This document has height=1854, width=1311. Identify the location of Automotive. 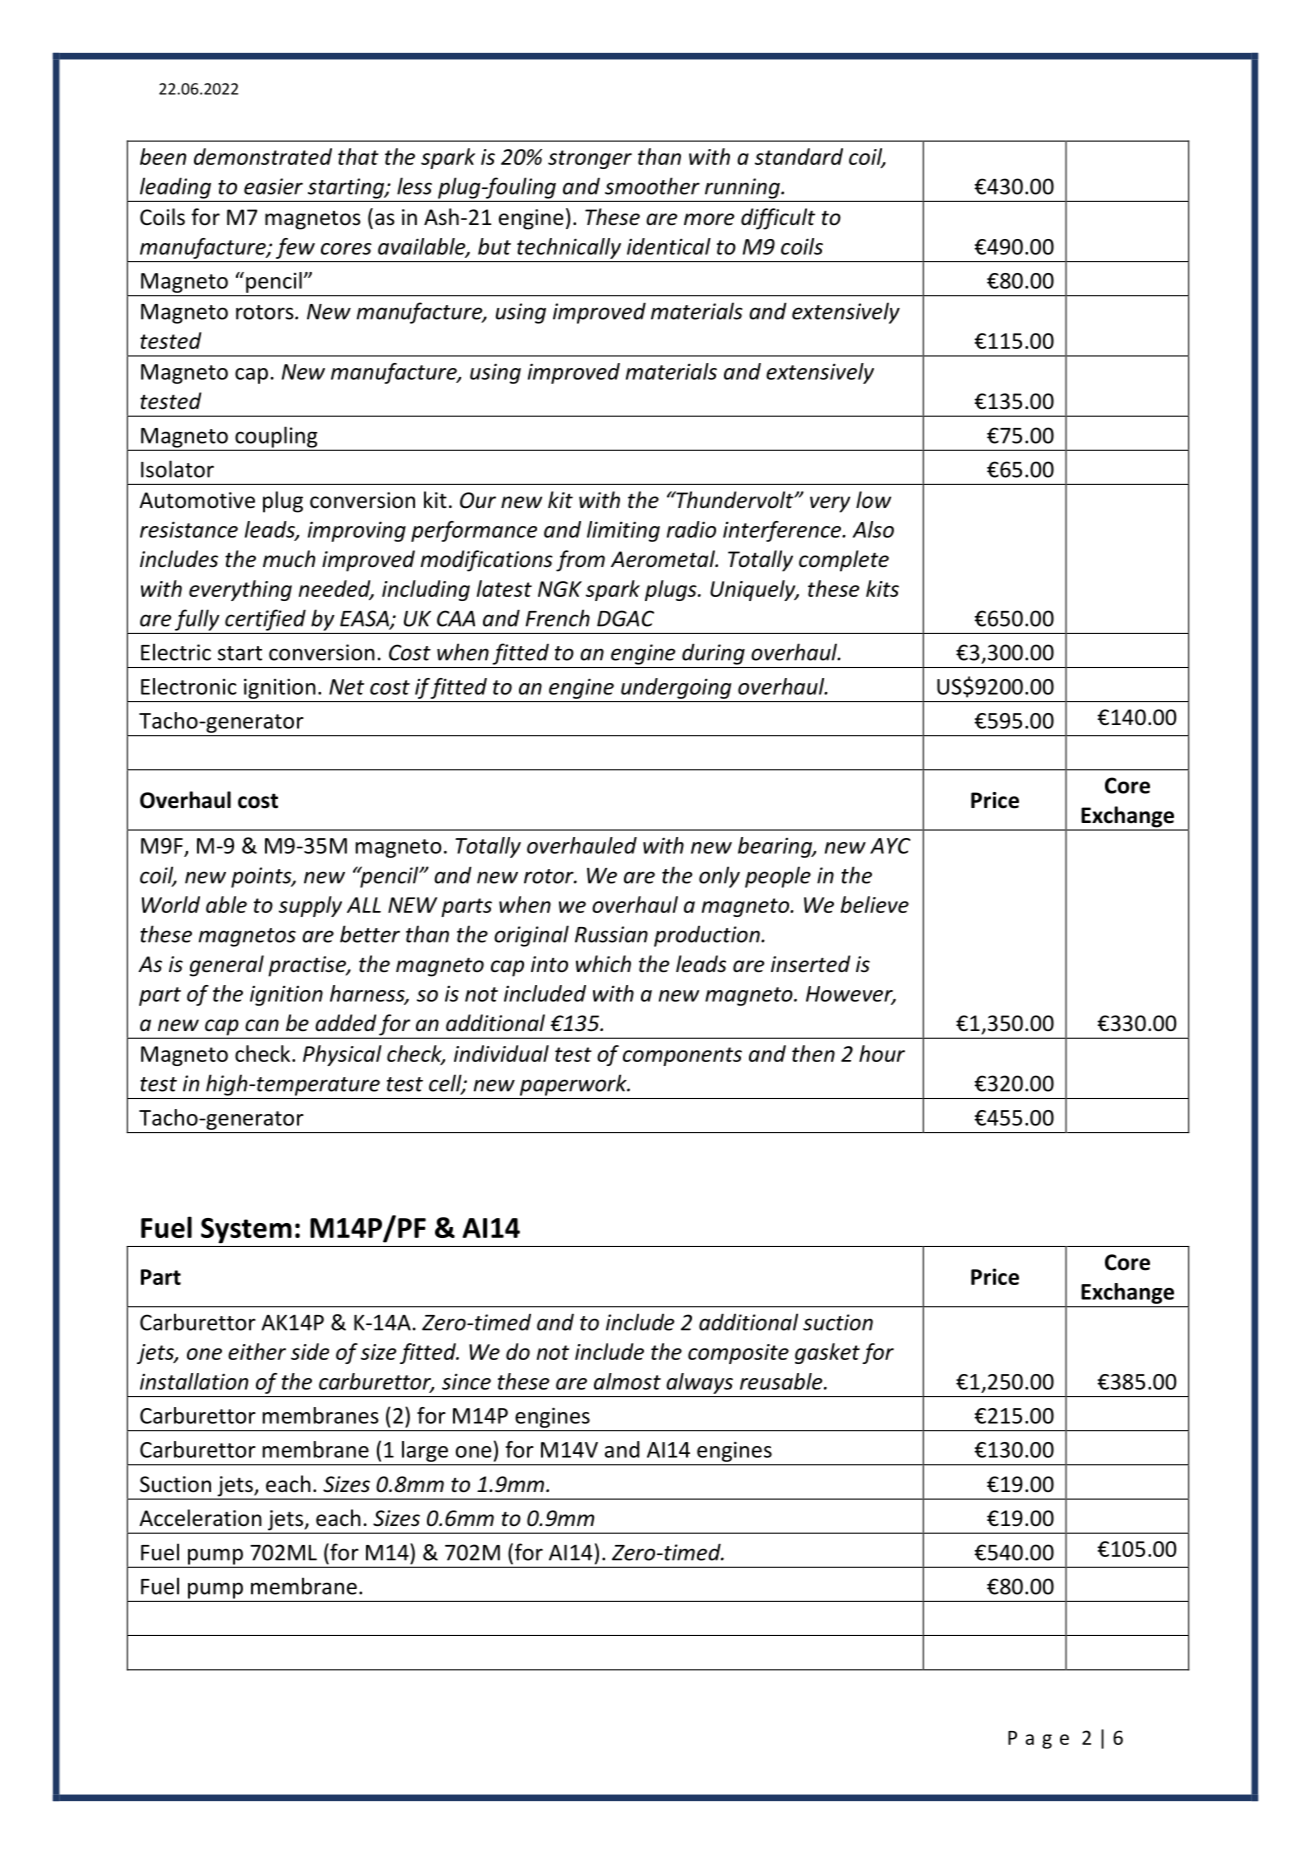
(197, 500).
